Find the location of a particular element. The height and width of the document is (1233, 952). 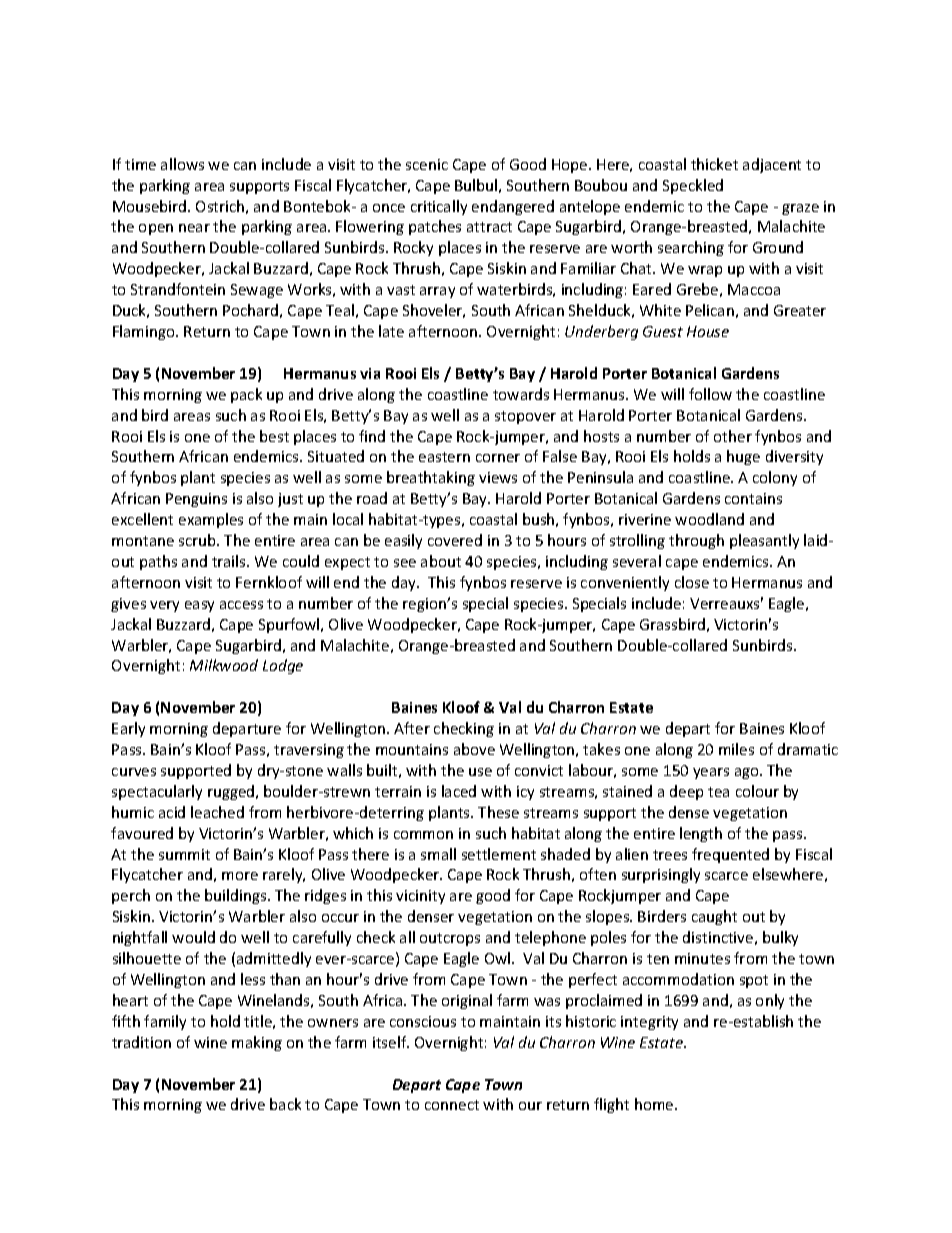

easy is located at coordinates (199, 606).
